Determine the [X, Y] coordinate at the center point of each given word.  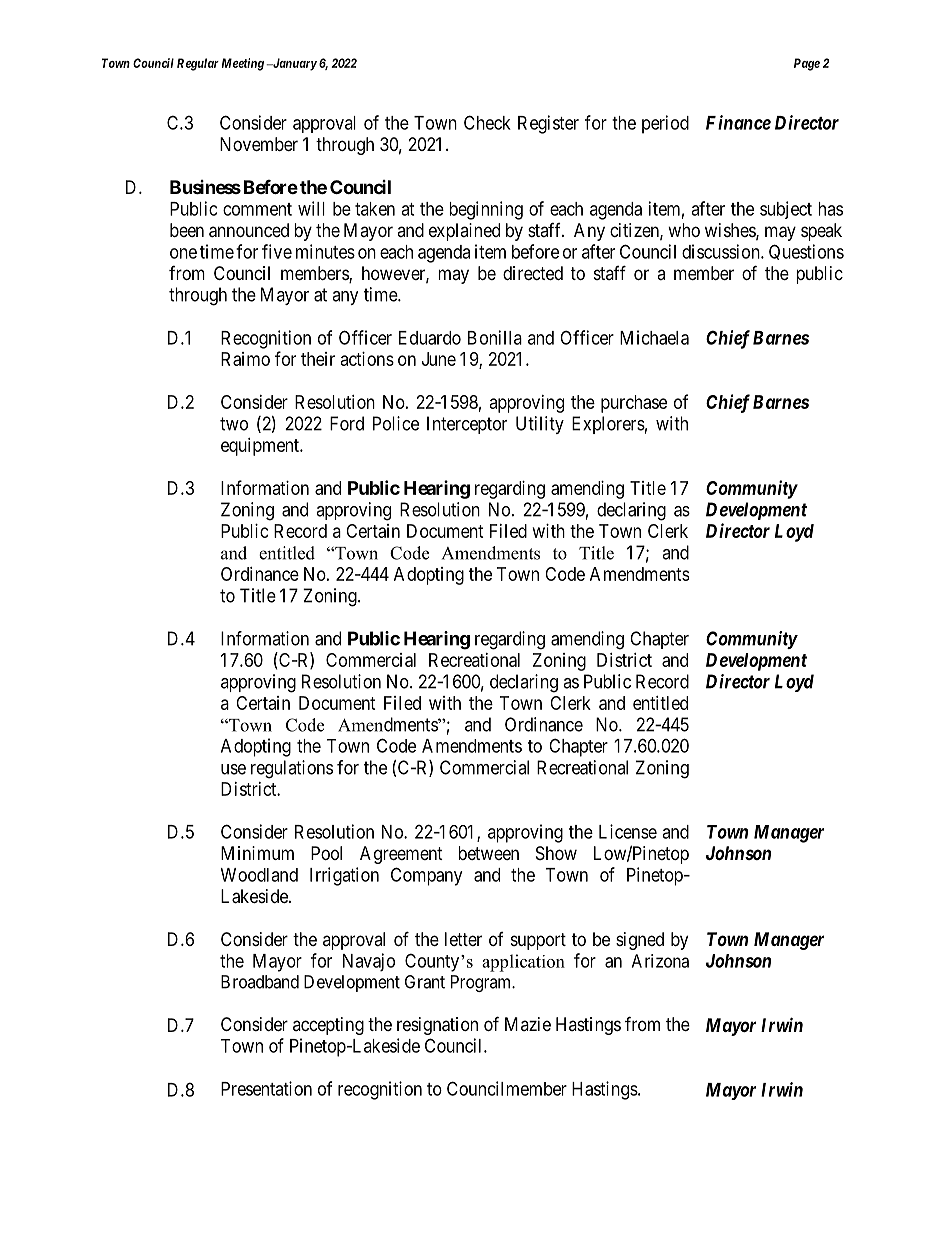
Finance [738, 122]
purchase [634, 404]
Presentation [266, 1088]
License [628, 831]
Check [487, 122]
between [489, 853]
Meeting [243, 64]
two [234, 424]
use [233, 769]
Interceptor [467, 425]
